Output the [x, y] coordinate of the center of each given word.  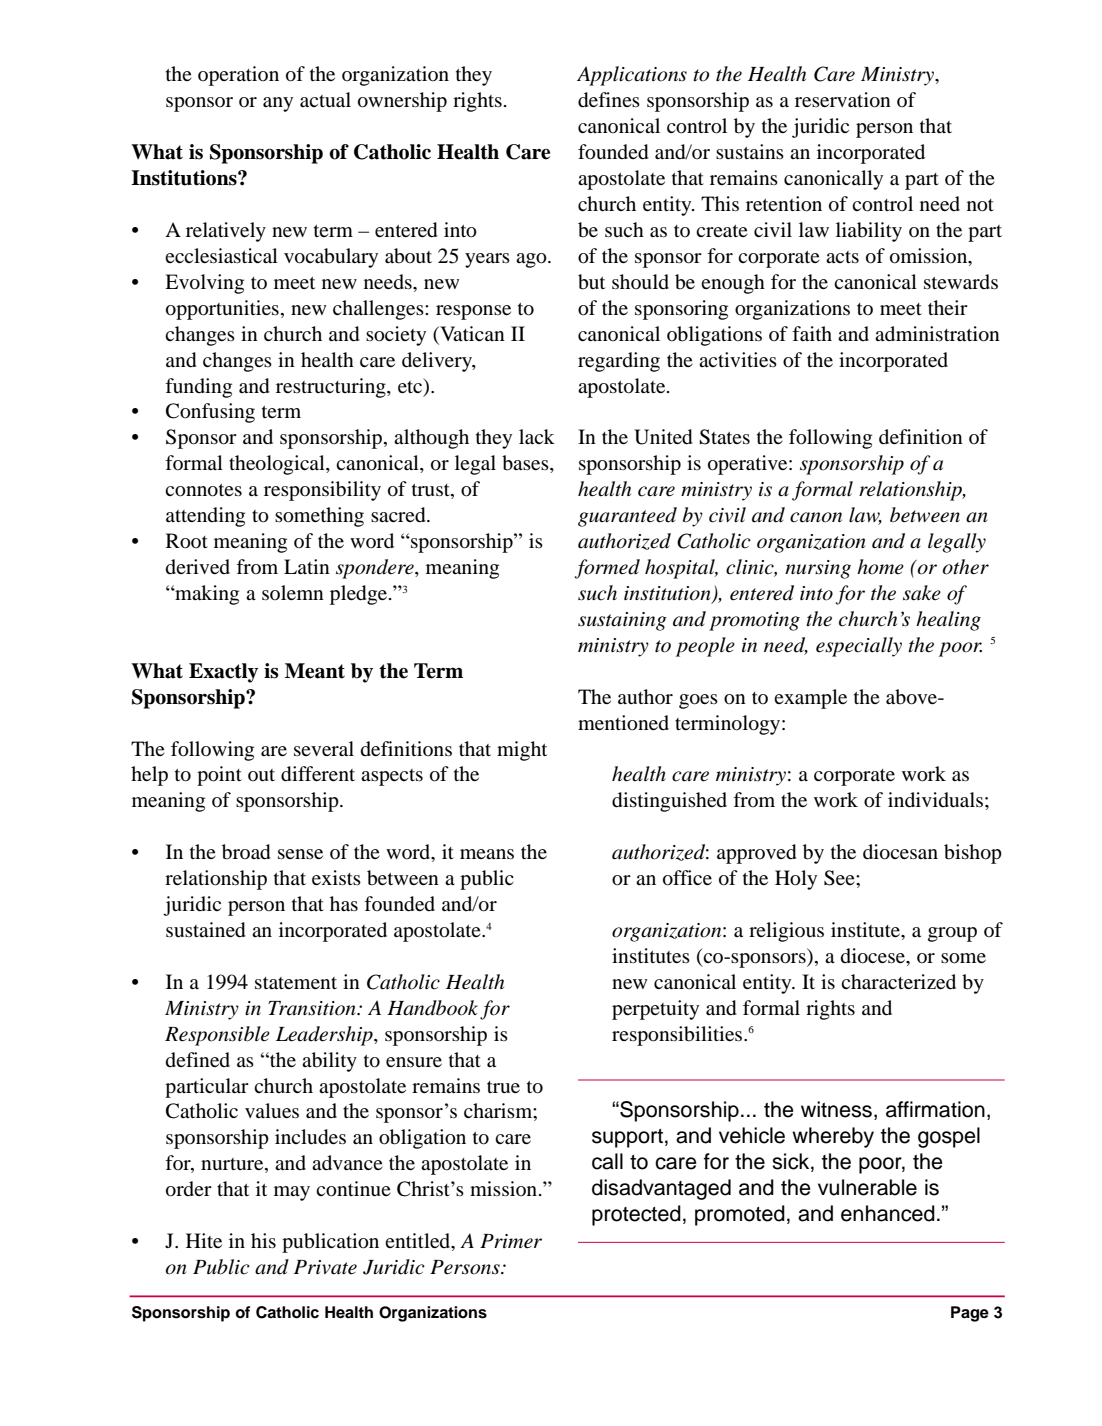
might [522, 751]
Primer [511, 1241]
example [810, 699]
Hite [204, 1240]
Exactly [223, 673]
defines [609, 100]
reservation [843, 100]
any [278, 104]
